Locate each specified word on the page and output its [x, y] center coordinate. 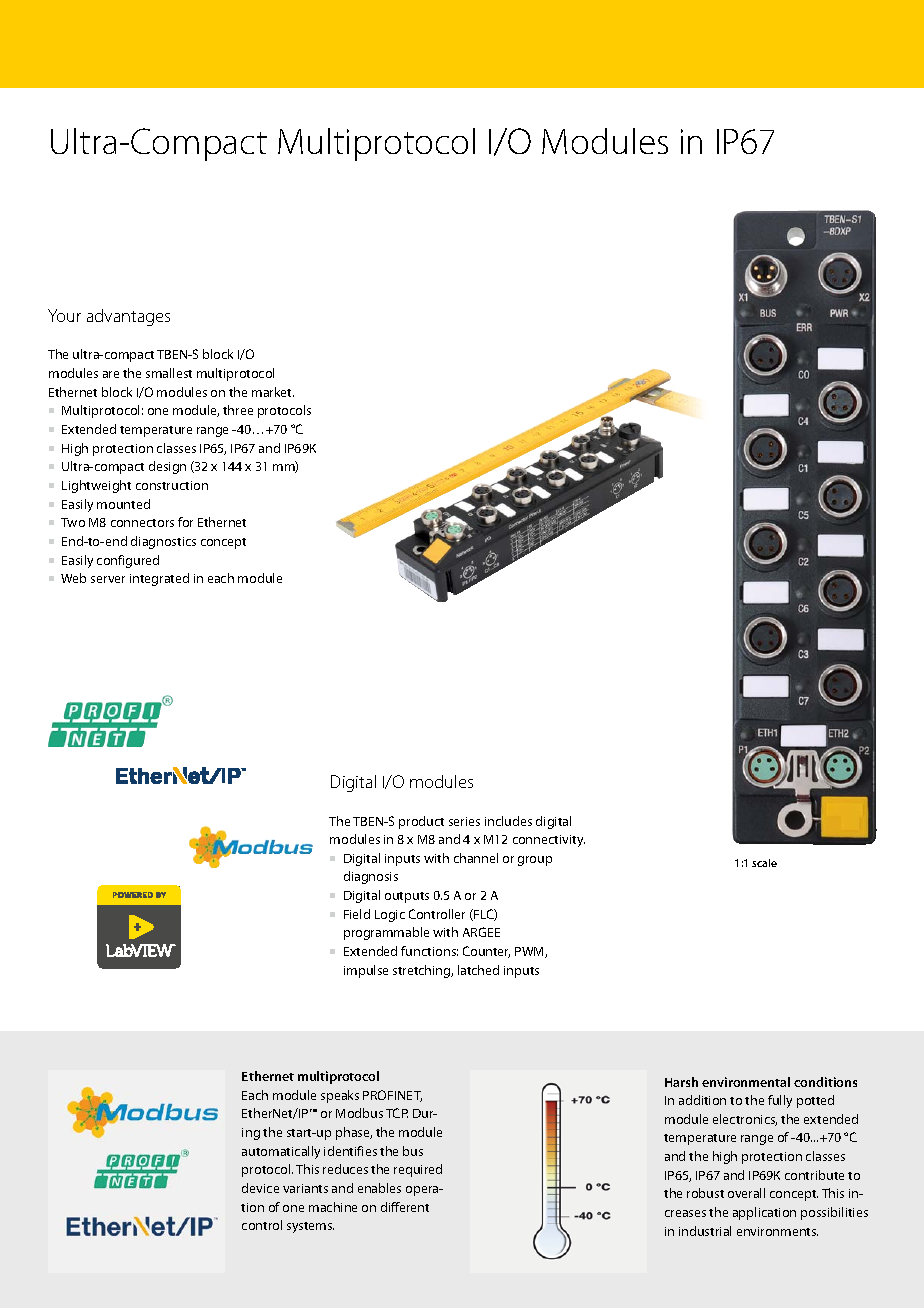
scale [764, 863]
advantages [128, 317]
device [260, 1188]
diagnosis [371, 877]
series [464, 821]
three [238, 410]
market [273, 392]
